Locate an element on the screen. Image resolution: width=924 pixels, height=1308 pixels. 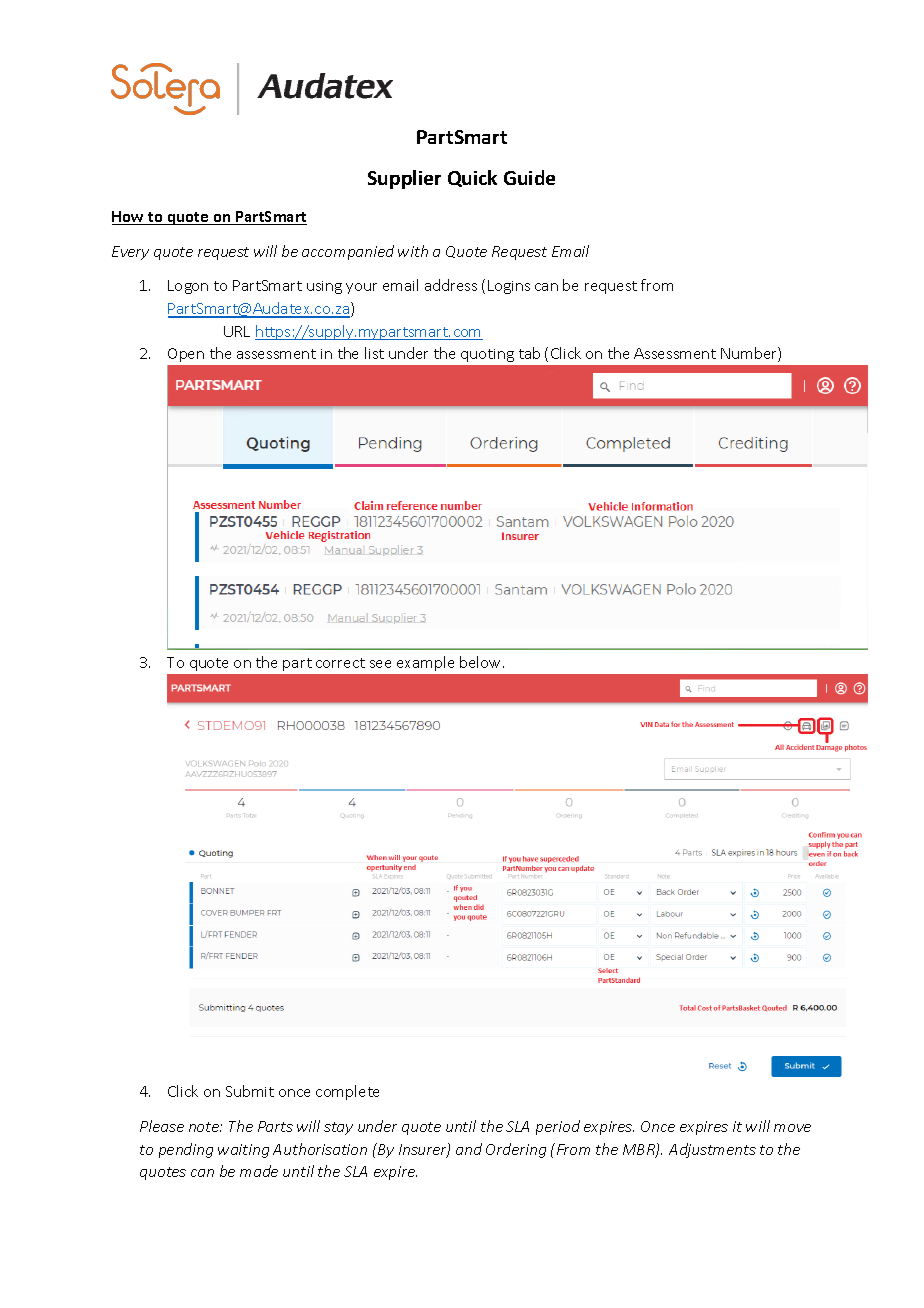
note is located at coordinates (205, 1127).
